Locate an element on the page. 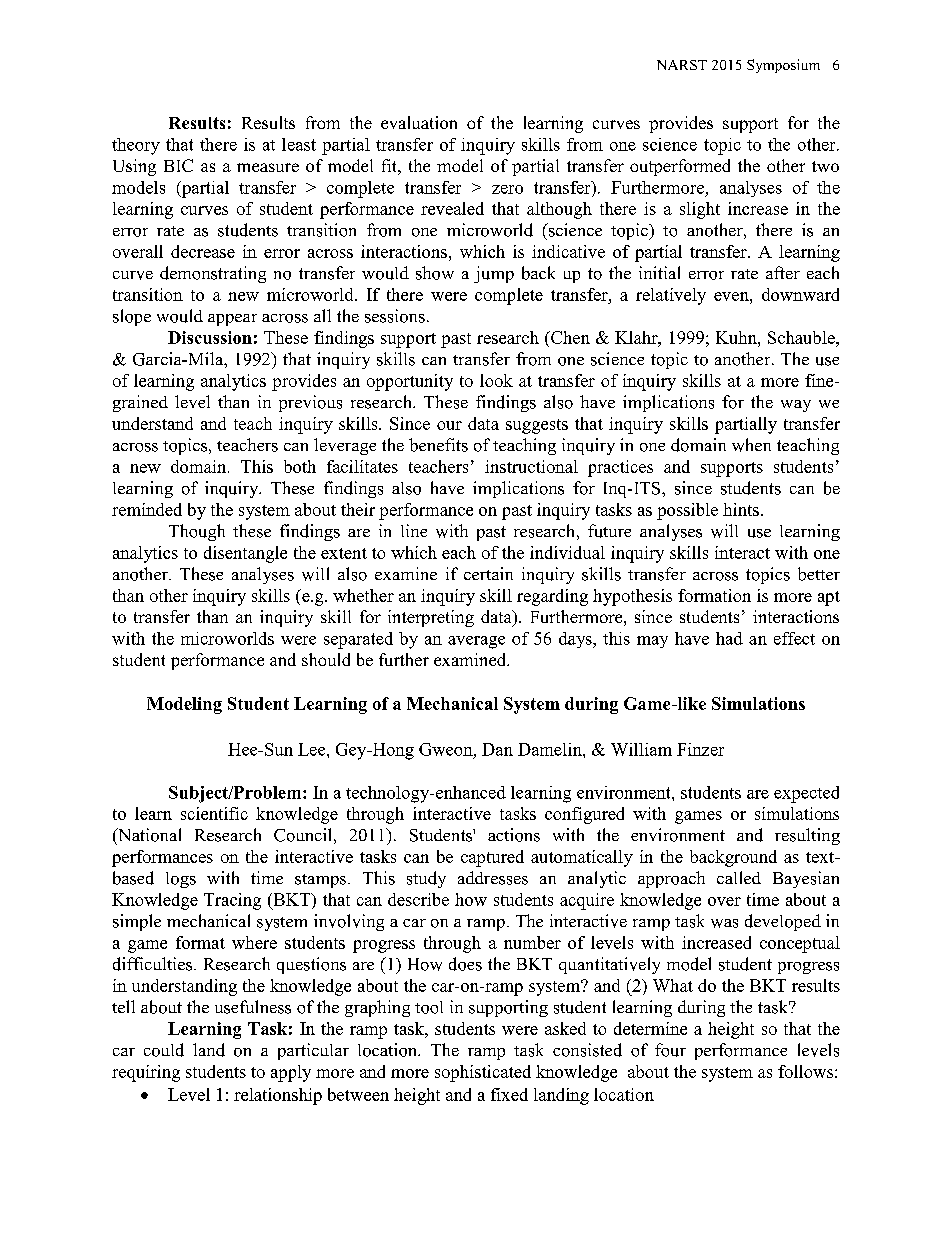  BIC is located at coordinates (178, 165).
